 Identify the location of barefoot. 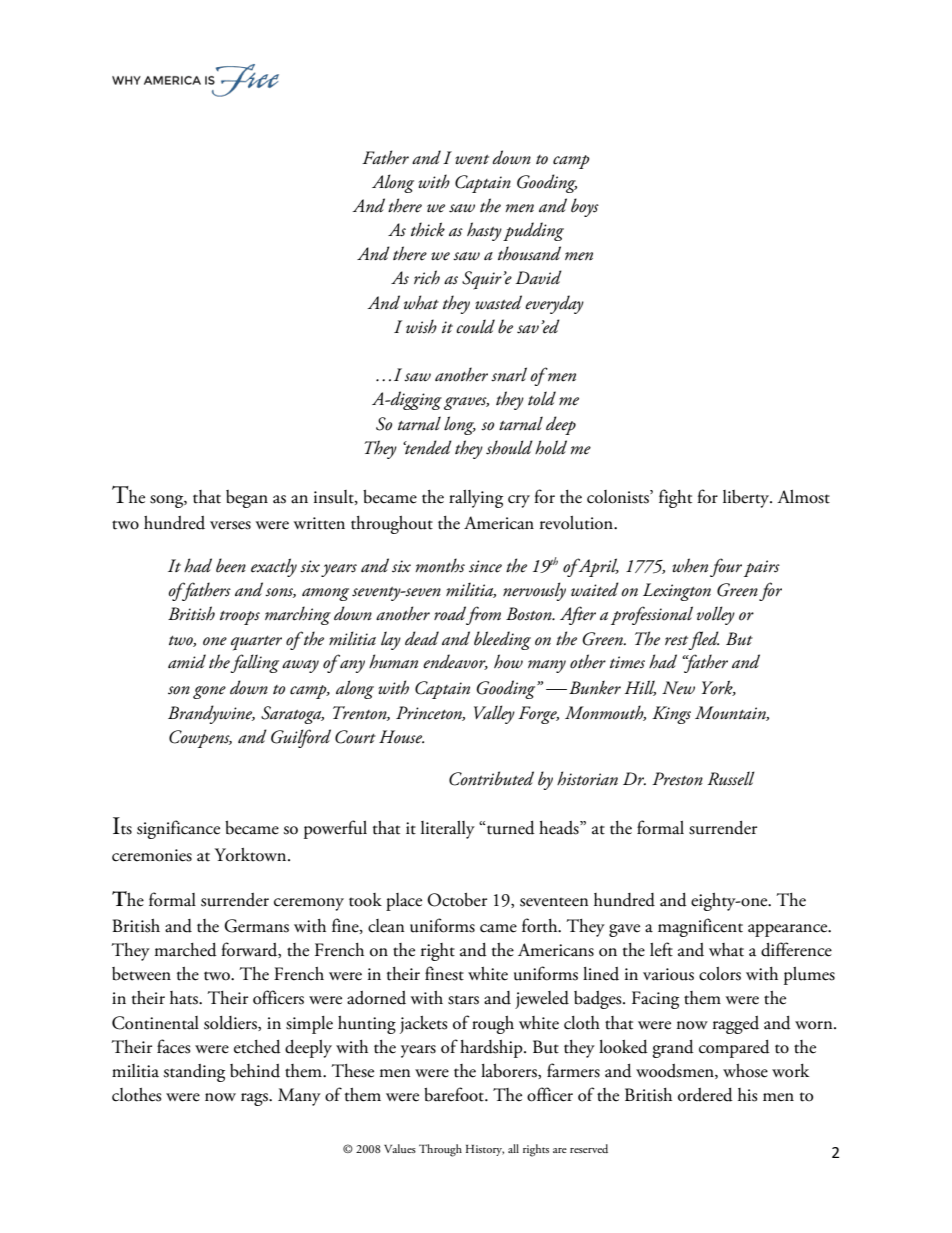
(455, 1094).
